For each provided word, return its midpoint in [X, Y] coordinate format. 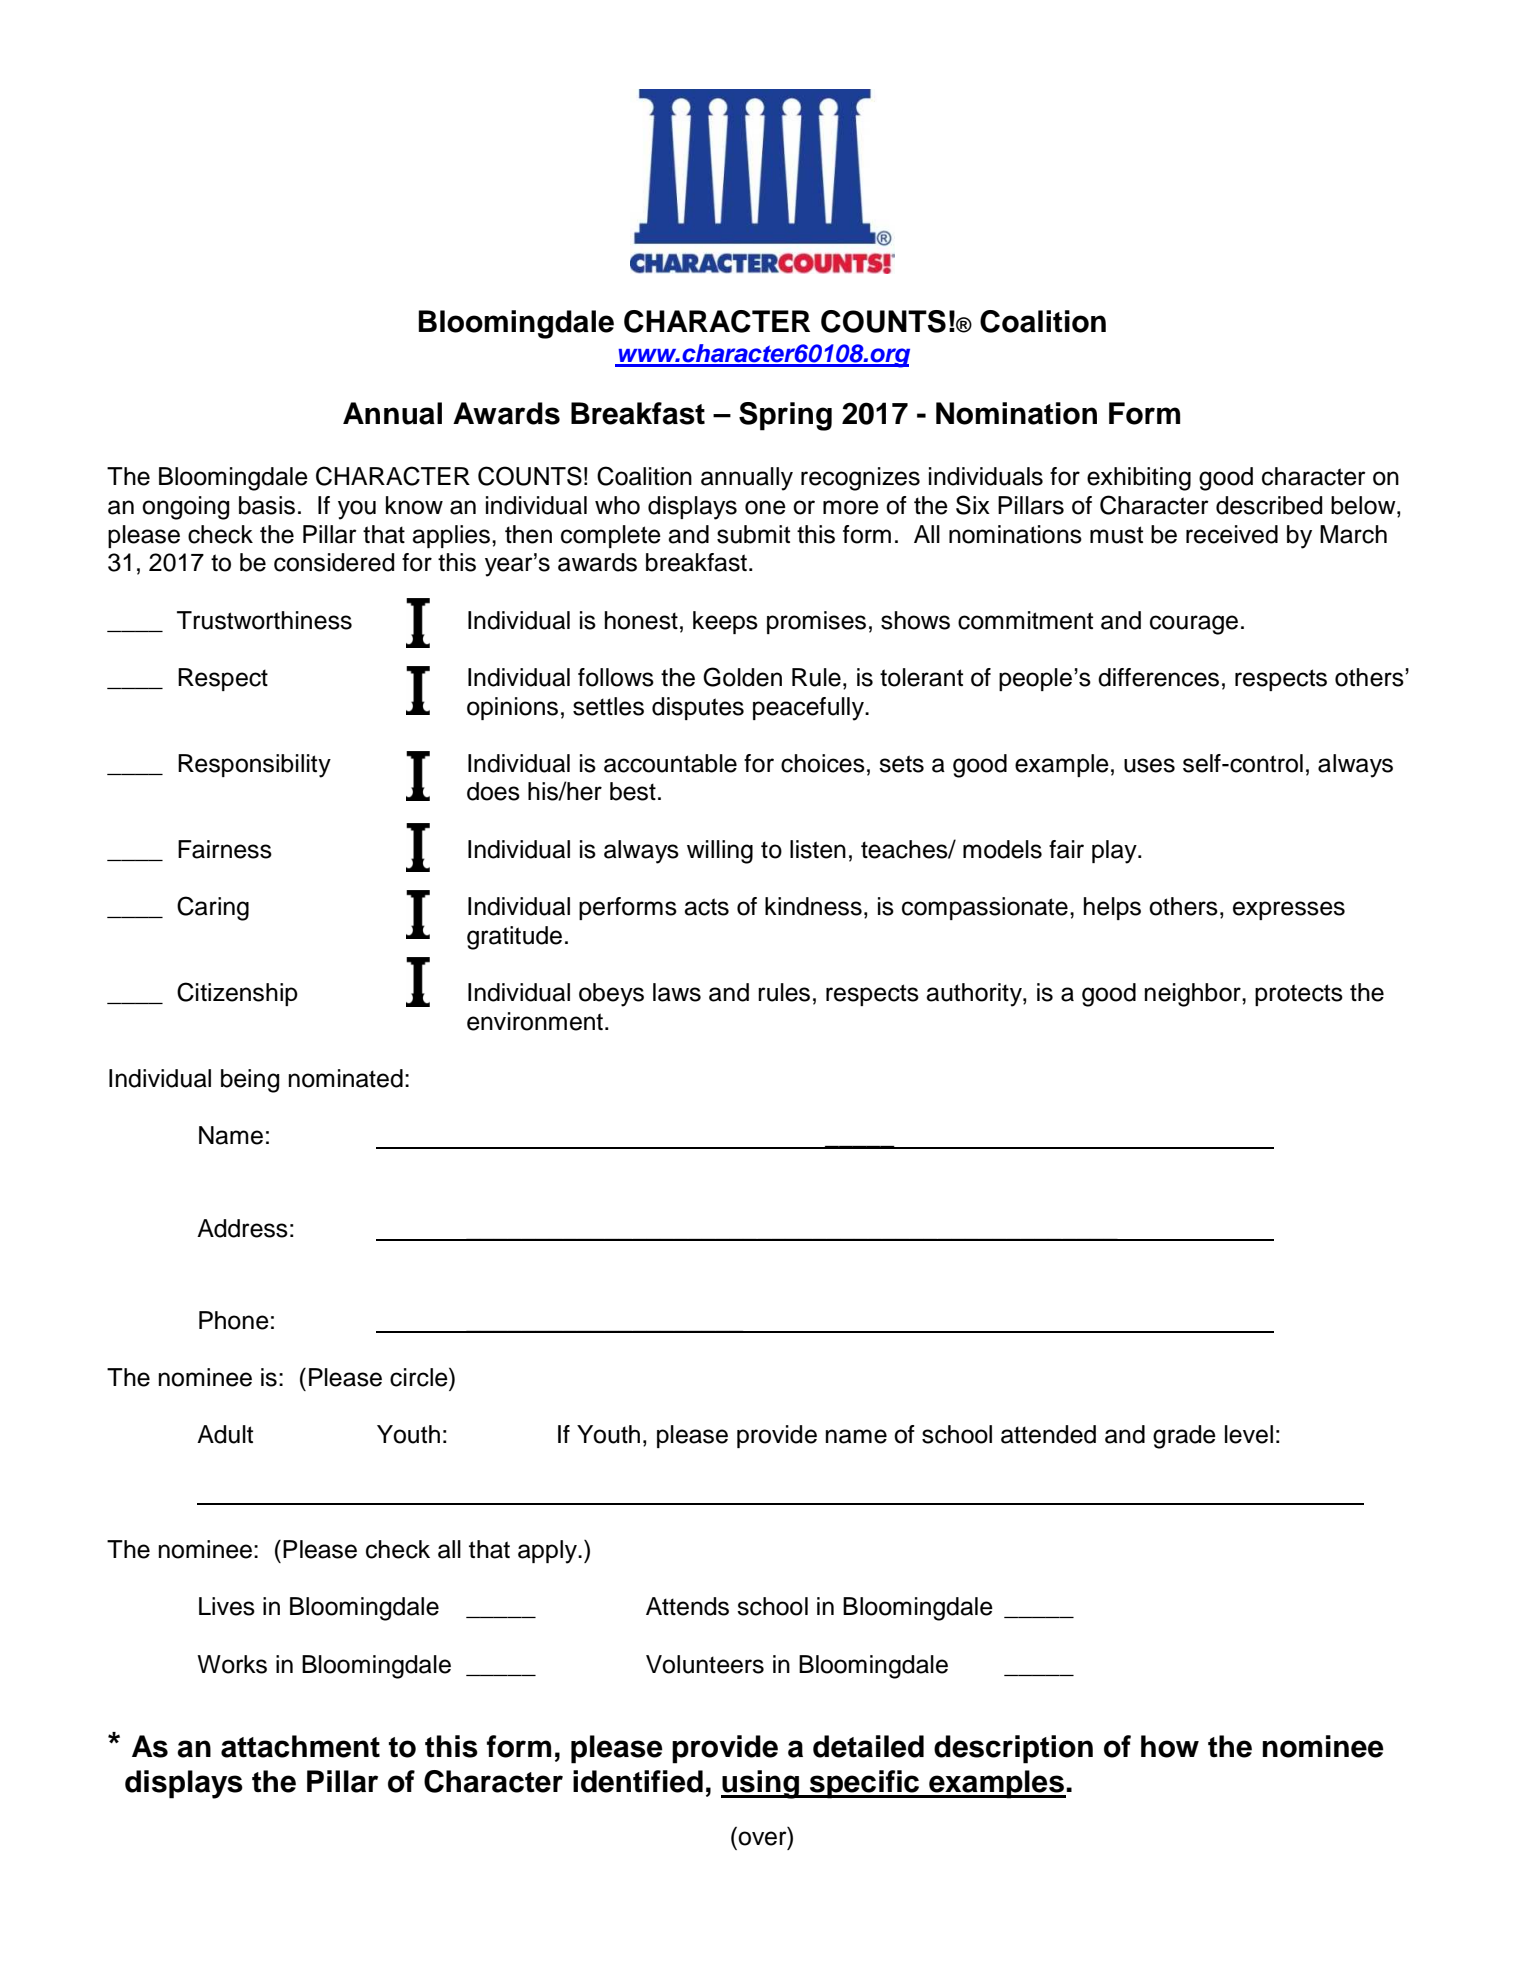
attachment [300, 1746]
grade [1184, 1437]
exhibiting [1139, 479]
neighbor [1194, 995]
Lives [227, 1606]
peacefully [809, 709]
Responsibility [254, 766]
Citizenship [237, 994]
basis [267, 505]
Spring [785, 416]
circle [420, 1377]
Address [242, 1228]
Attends [687, 1606]
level [1249, 1434]
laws [677, 992]
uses [1149, 765]
